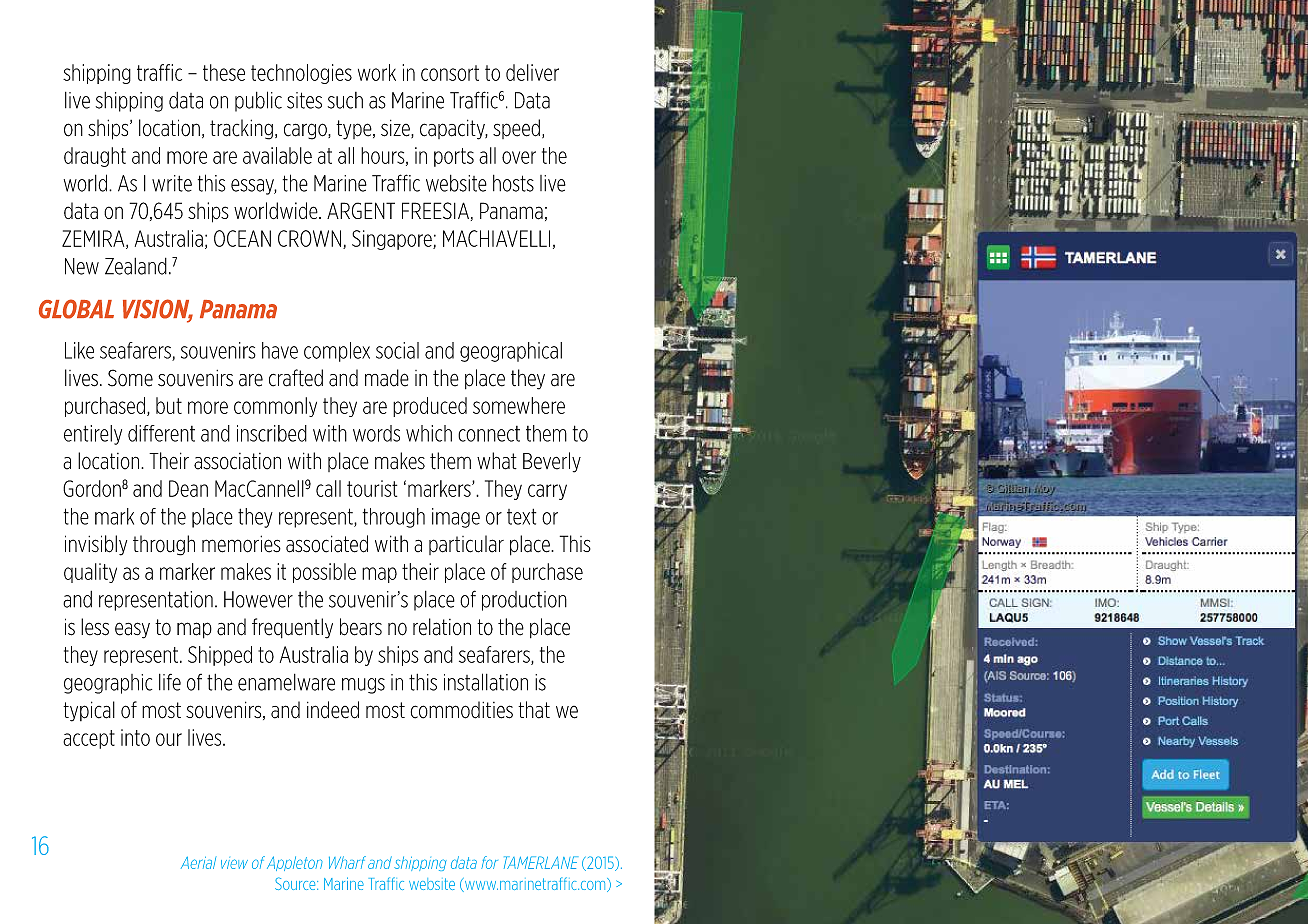  I want to click on Appleton, so click(295, 863).
